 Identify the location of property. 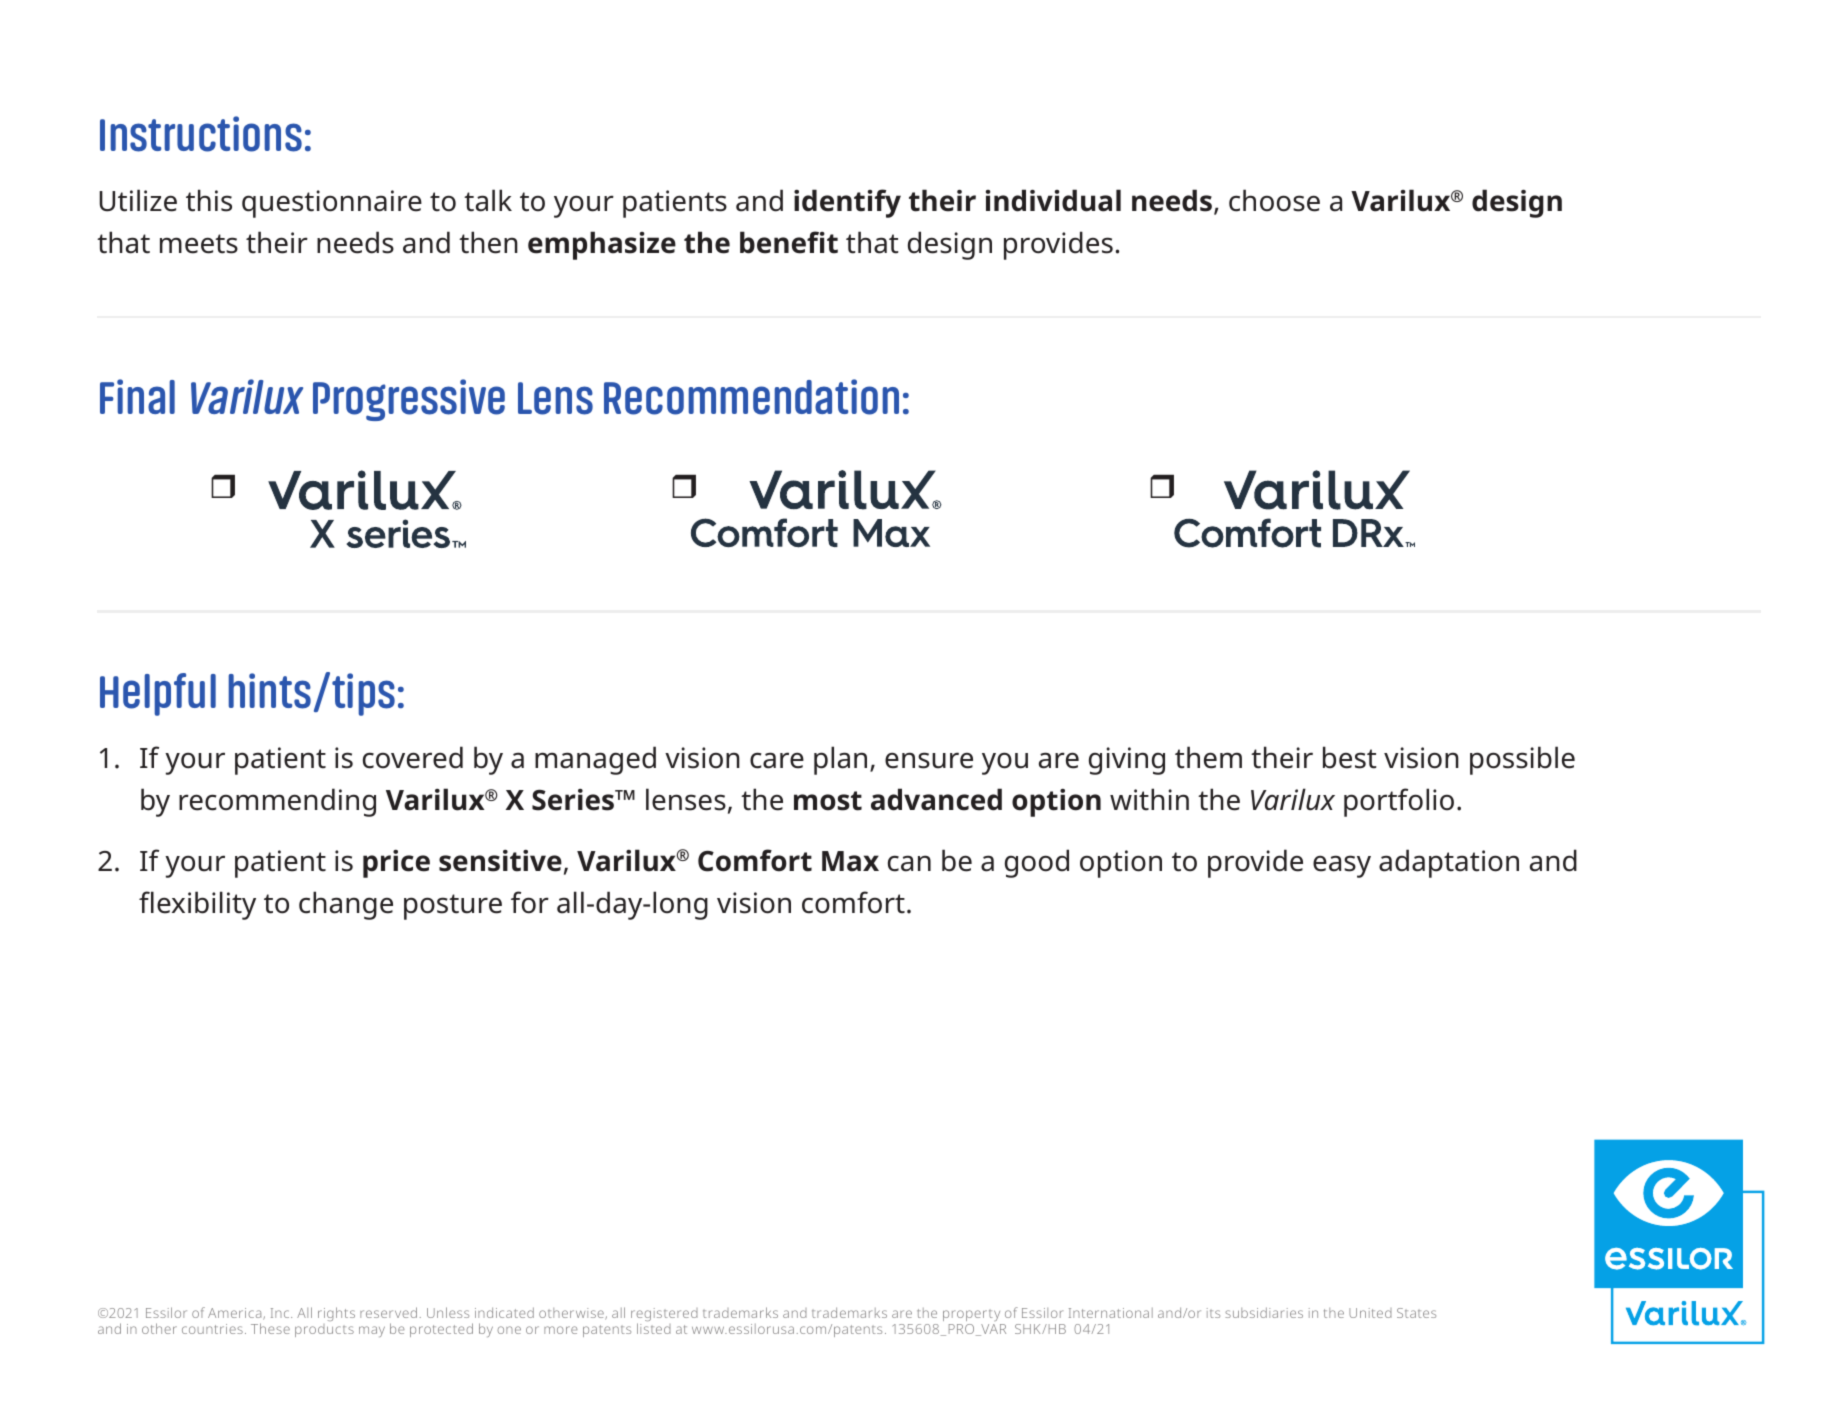
(971, 1315).
